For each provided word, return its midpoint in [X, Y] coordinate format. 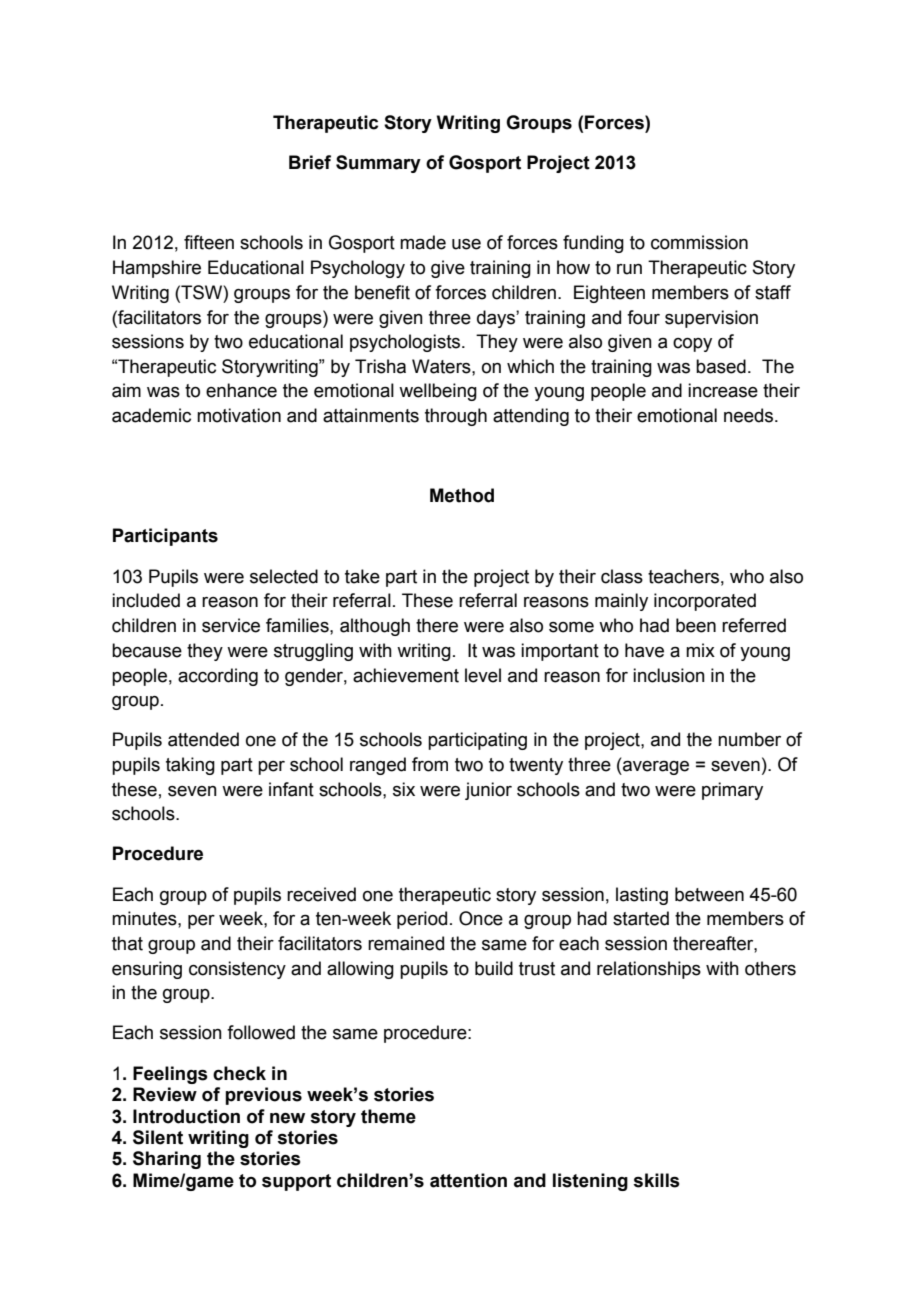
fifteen [209, 242]
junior [488, 791]
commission [699, 242]
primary [732, 791]
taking [190, 766]
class [622, 576]
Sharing [167, 1160]
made [423, 242]
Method [462, 495]
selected [284, 576]
